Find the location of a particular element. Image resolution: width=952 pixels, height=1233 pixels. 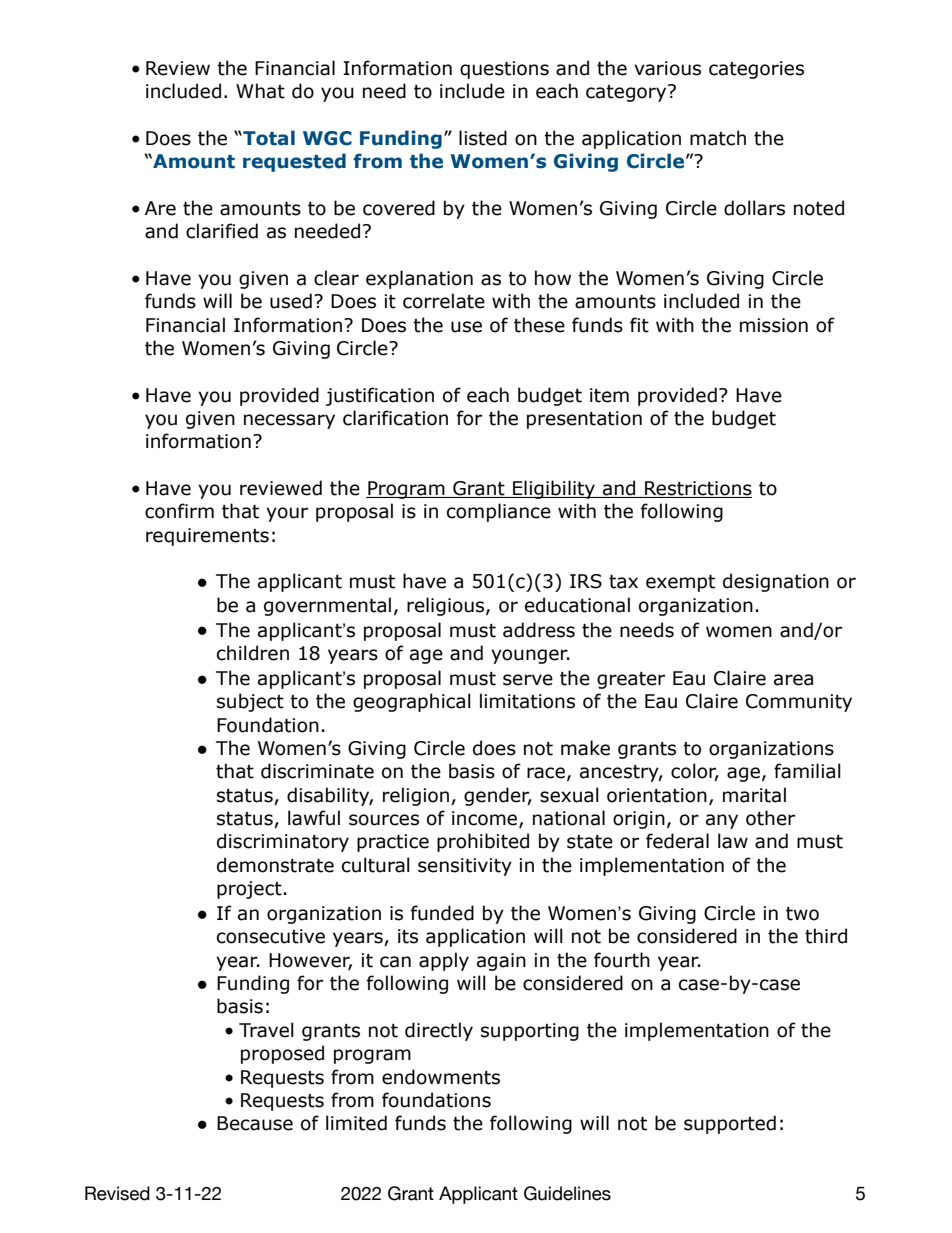

supported is located at coordinates (730, 1124).
